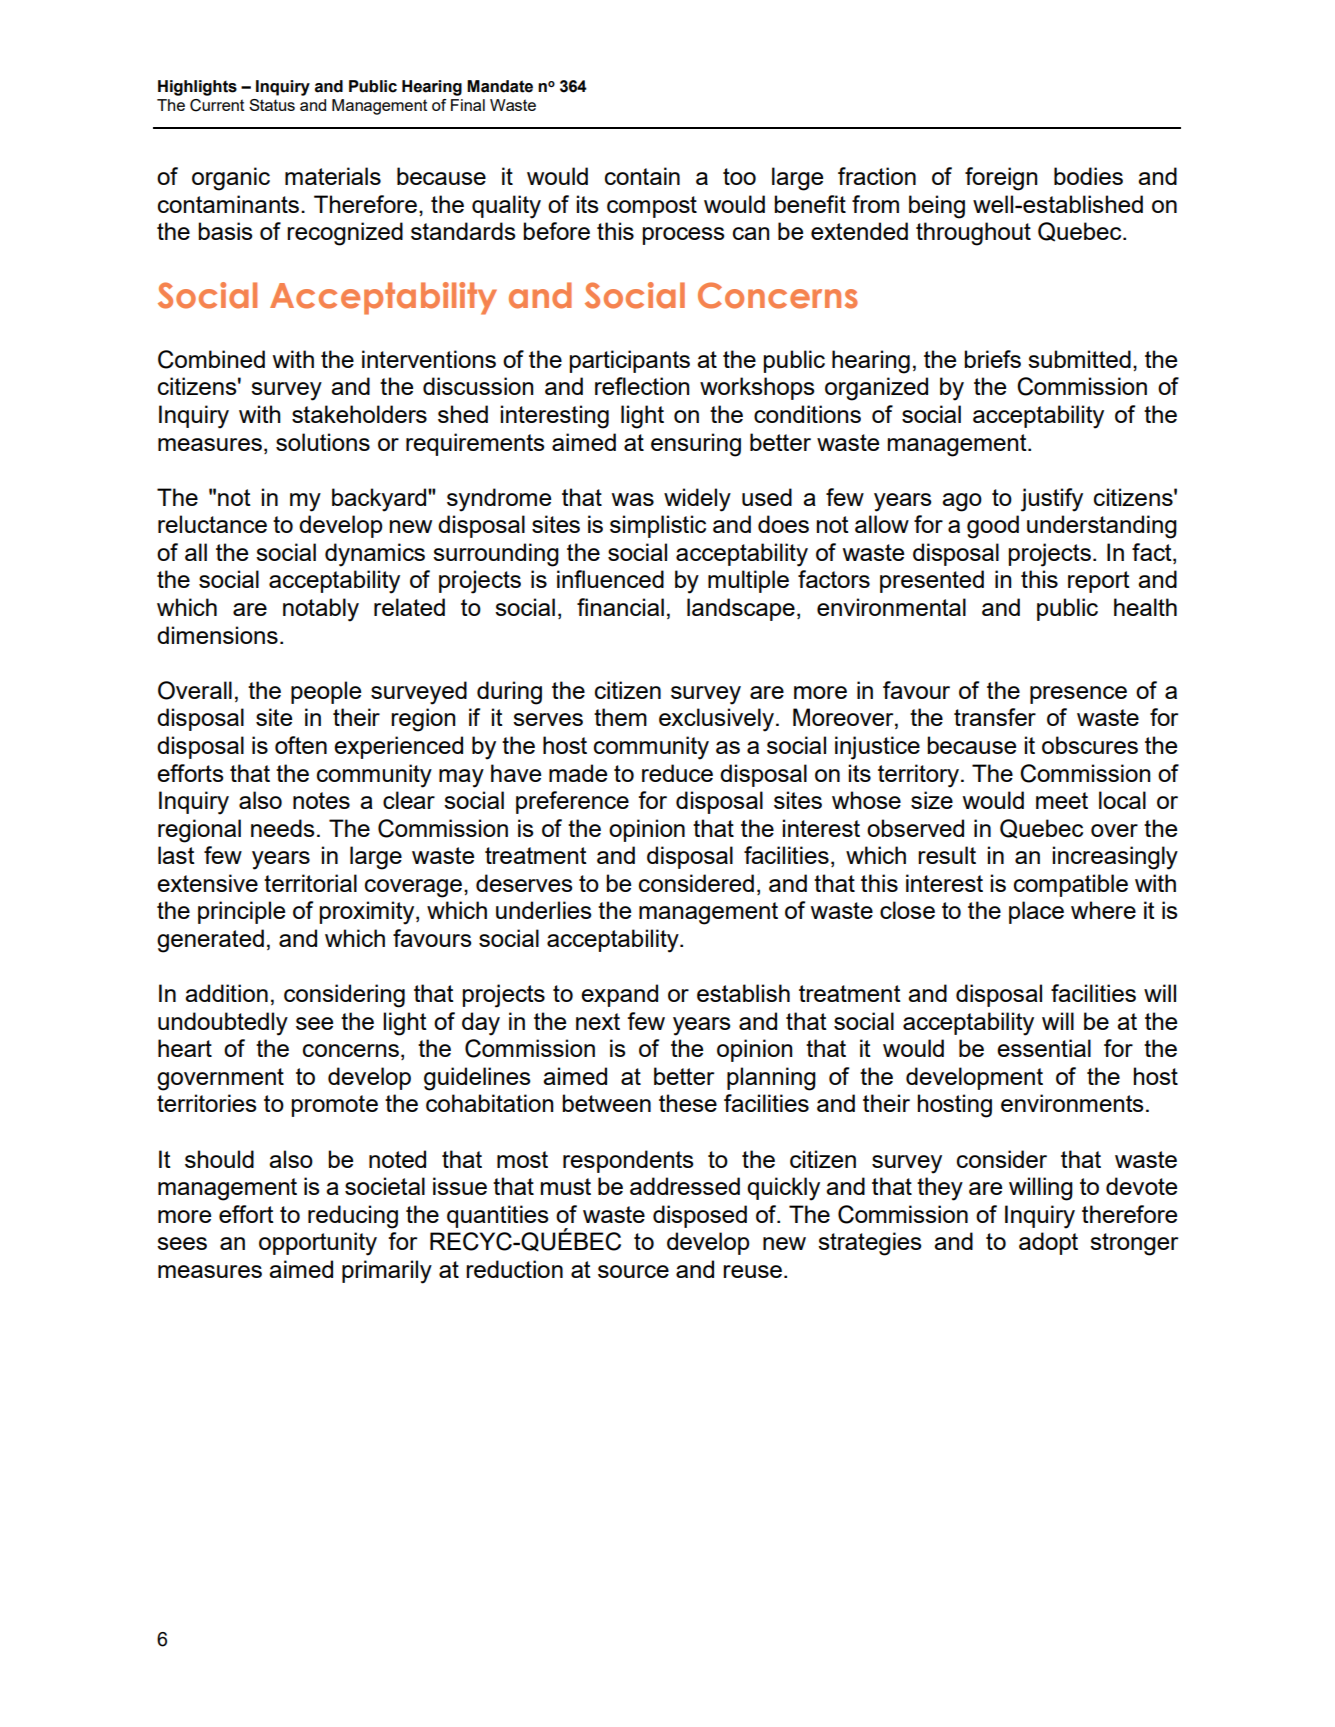  I want to click on contain, so click(642, 176).
